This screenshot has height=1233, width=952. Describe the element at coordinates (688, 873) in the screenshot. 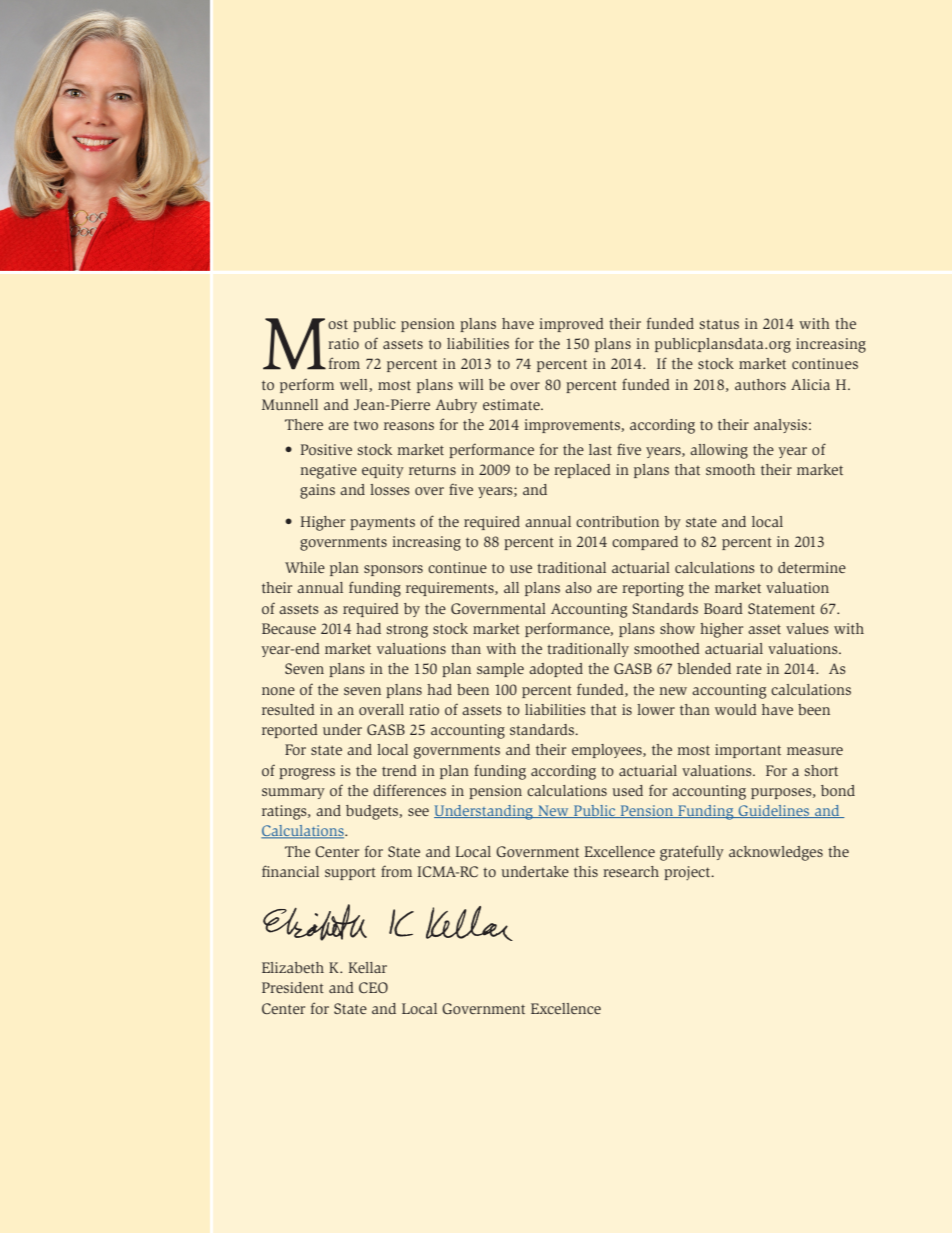

I see `project` at that location.
